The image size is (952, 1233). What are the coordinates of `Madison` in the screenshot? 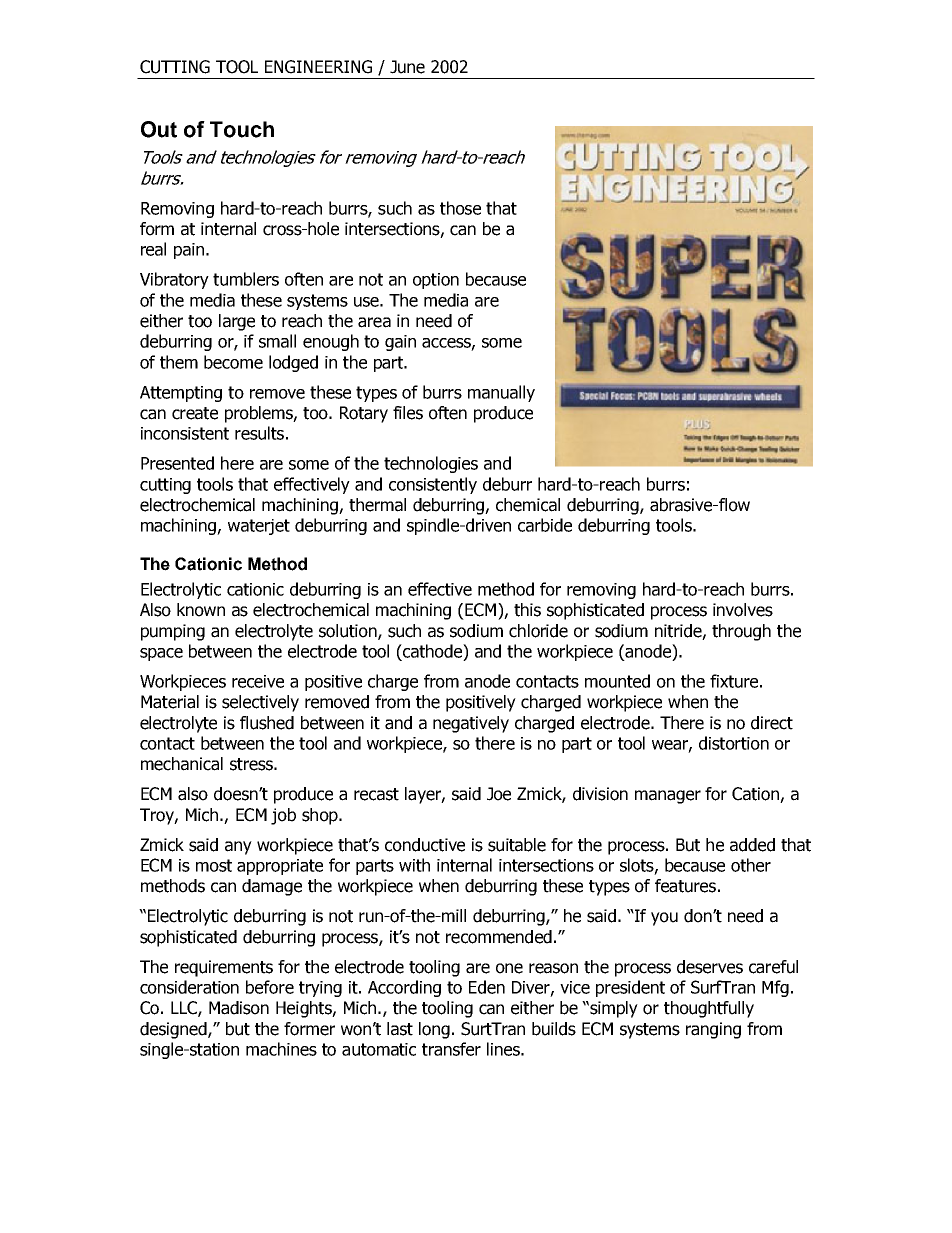 It's located at (239, 1008).
